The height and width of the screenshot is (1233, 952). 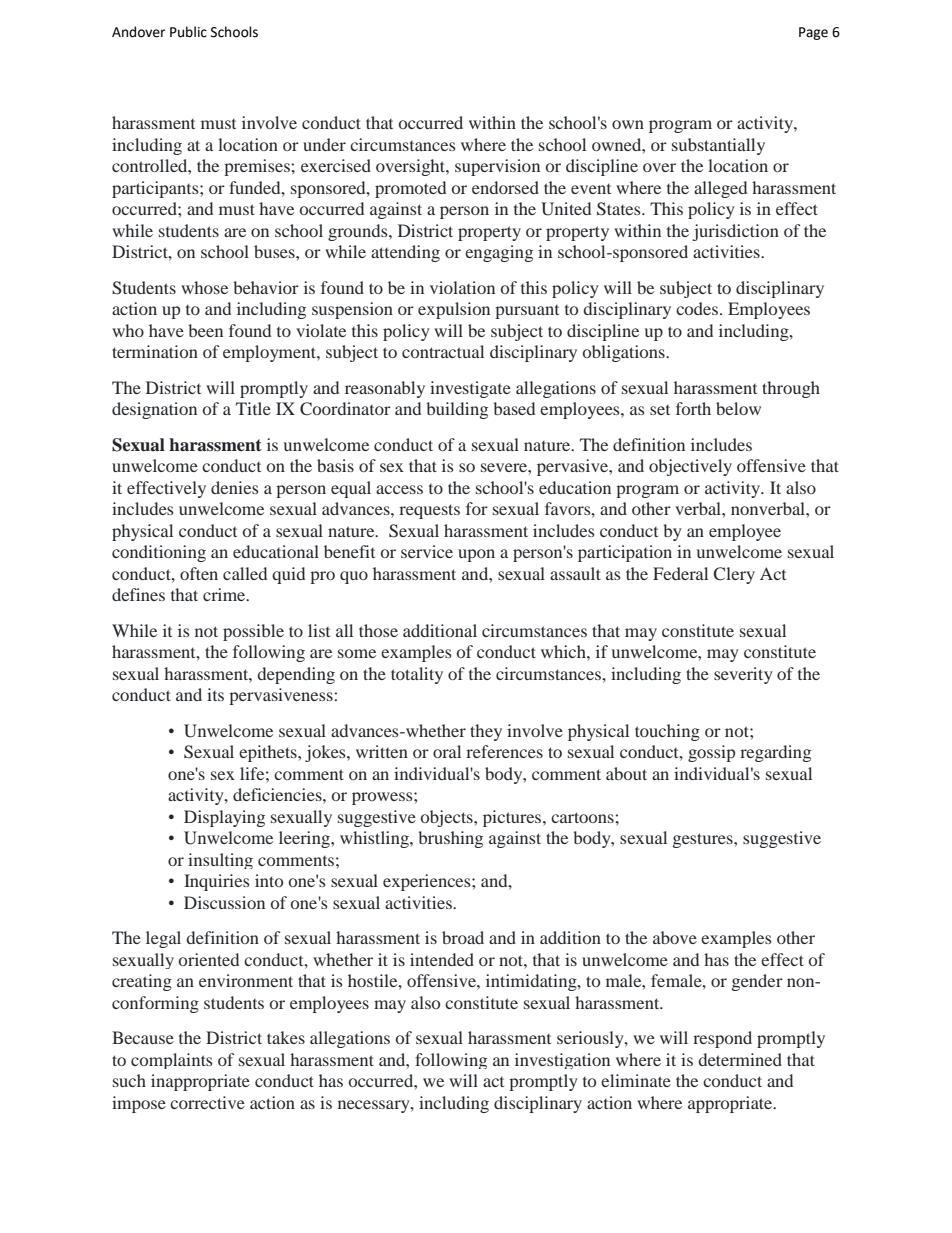 I want to click on Title, so click(x=253, y=408).
